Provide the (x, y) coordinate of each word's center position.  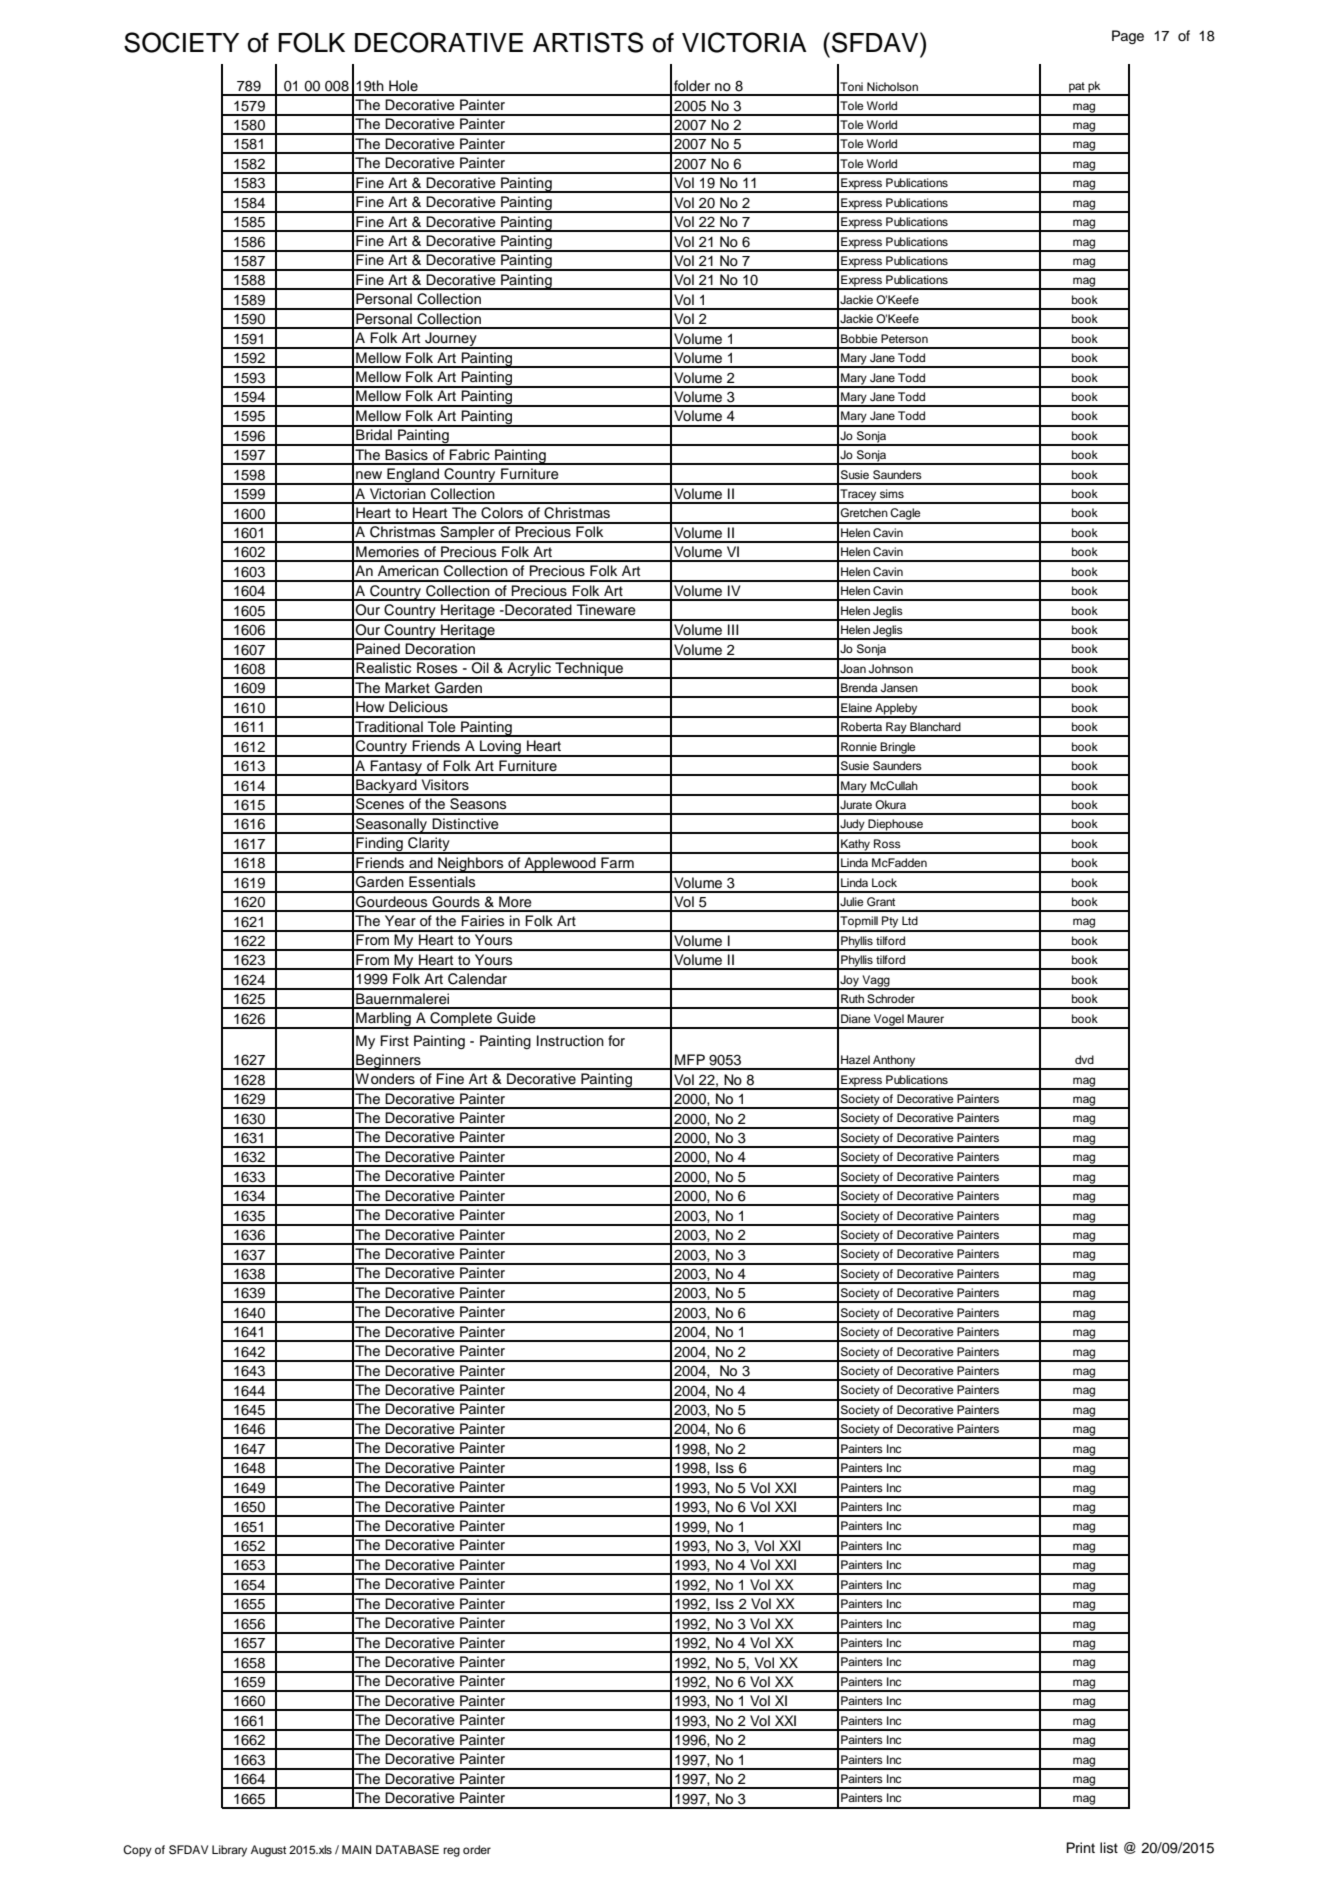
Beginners (388, 1062)
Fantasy (396, 768)
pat (1077, 88)
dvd (1084, 1059)
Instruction (570, 1041)
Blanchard (935, 726)
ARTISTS (588, 42)
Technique (589, 670)
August (268, 1851)
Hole (403, 85)
